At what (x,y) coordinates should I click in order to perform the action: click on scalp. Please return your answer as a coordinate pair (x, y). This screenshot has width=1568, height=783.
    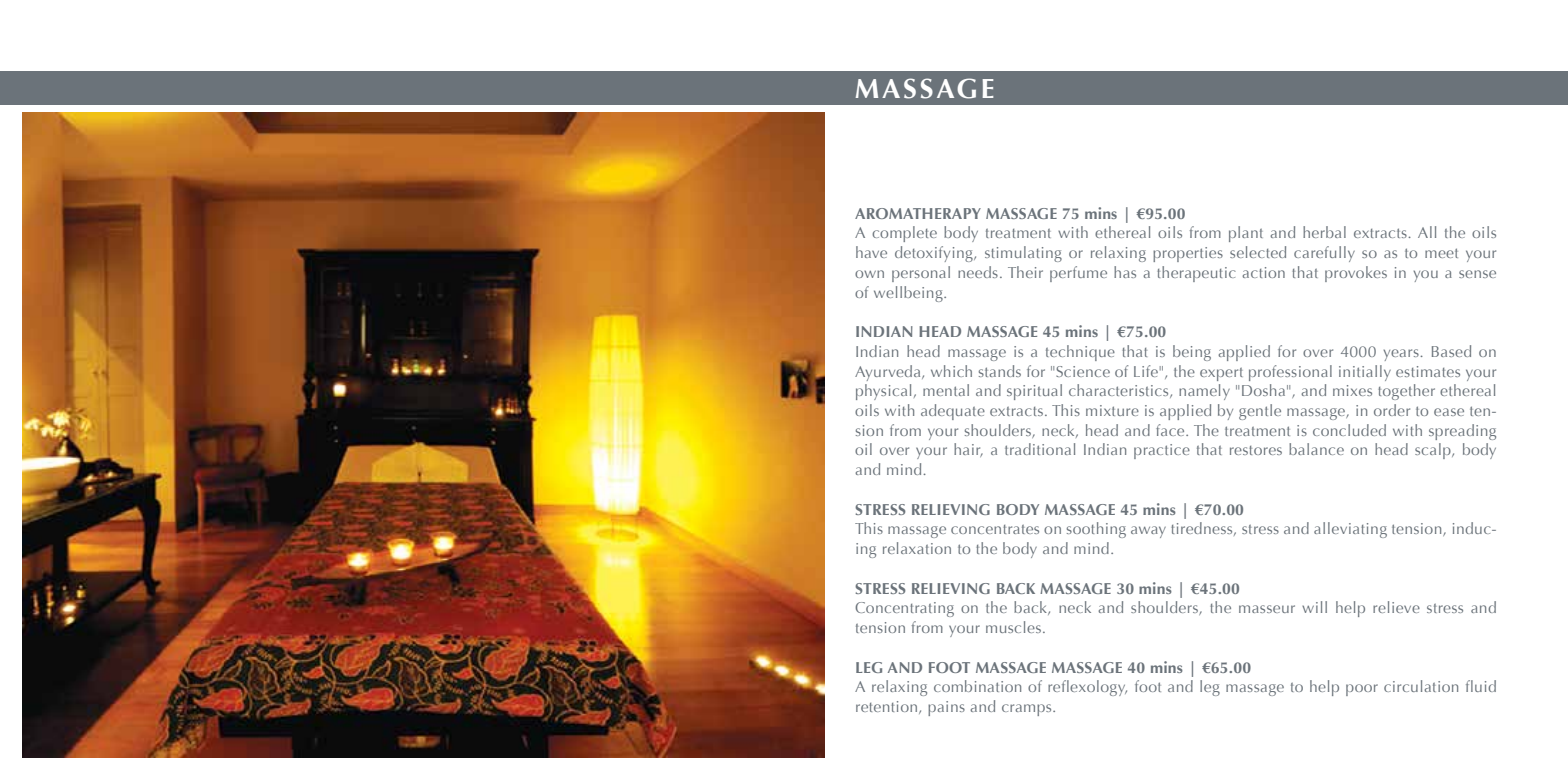
    Looking at the image, I should click on (1434, 451).
